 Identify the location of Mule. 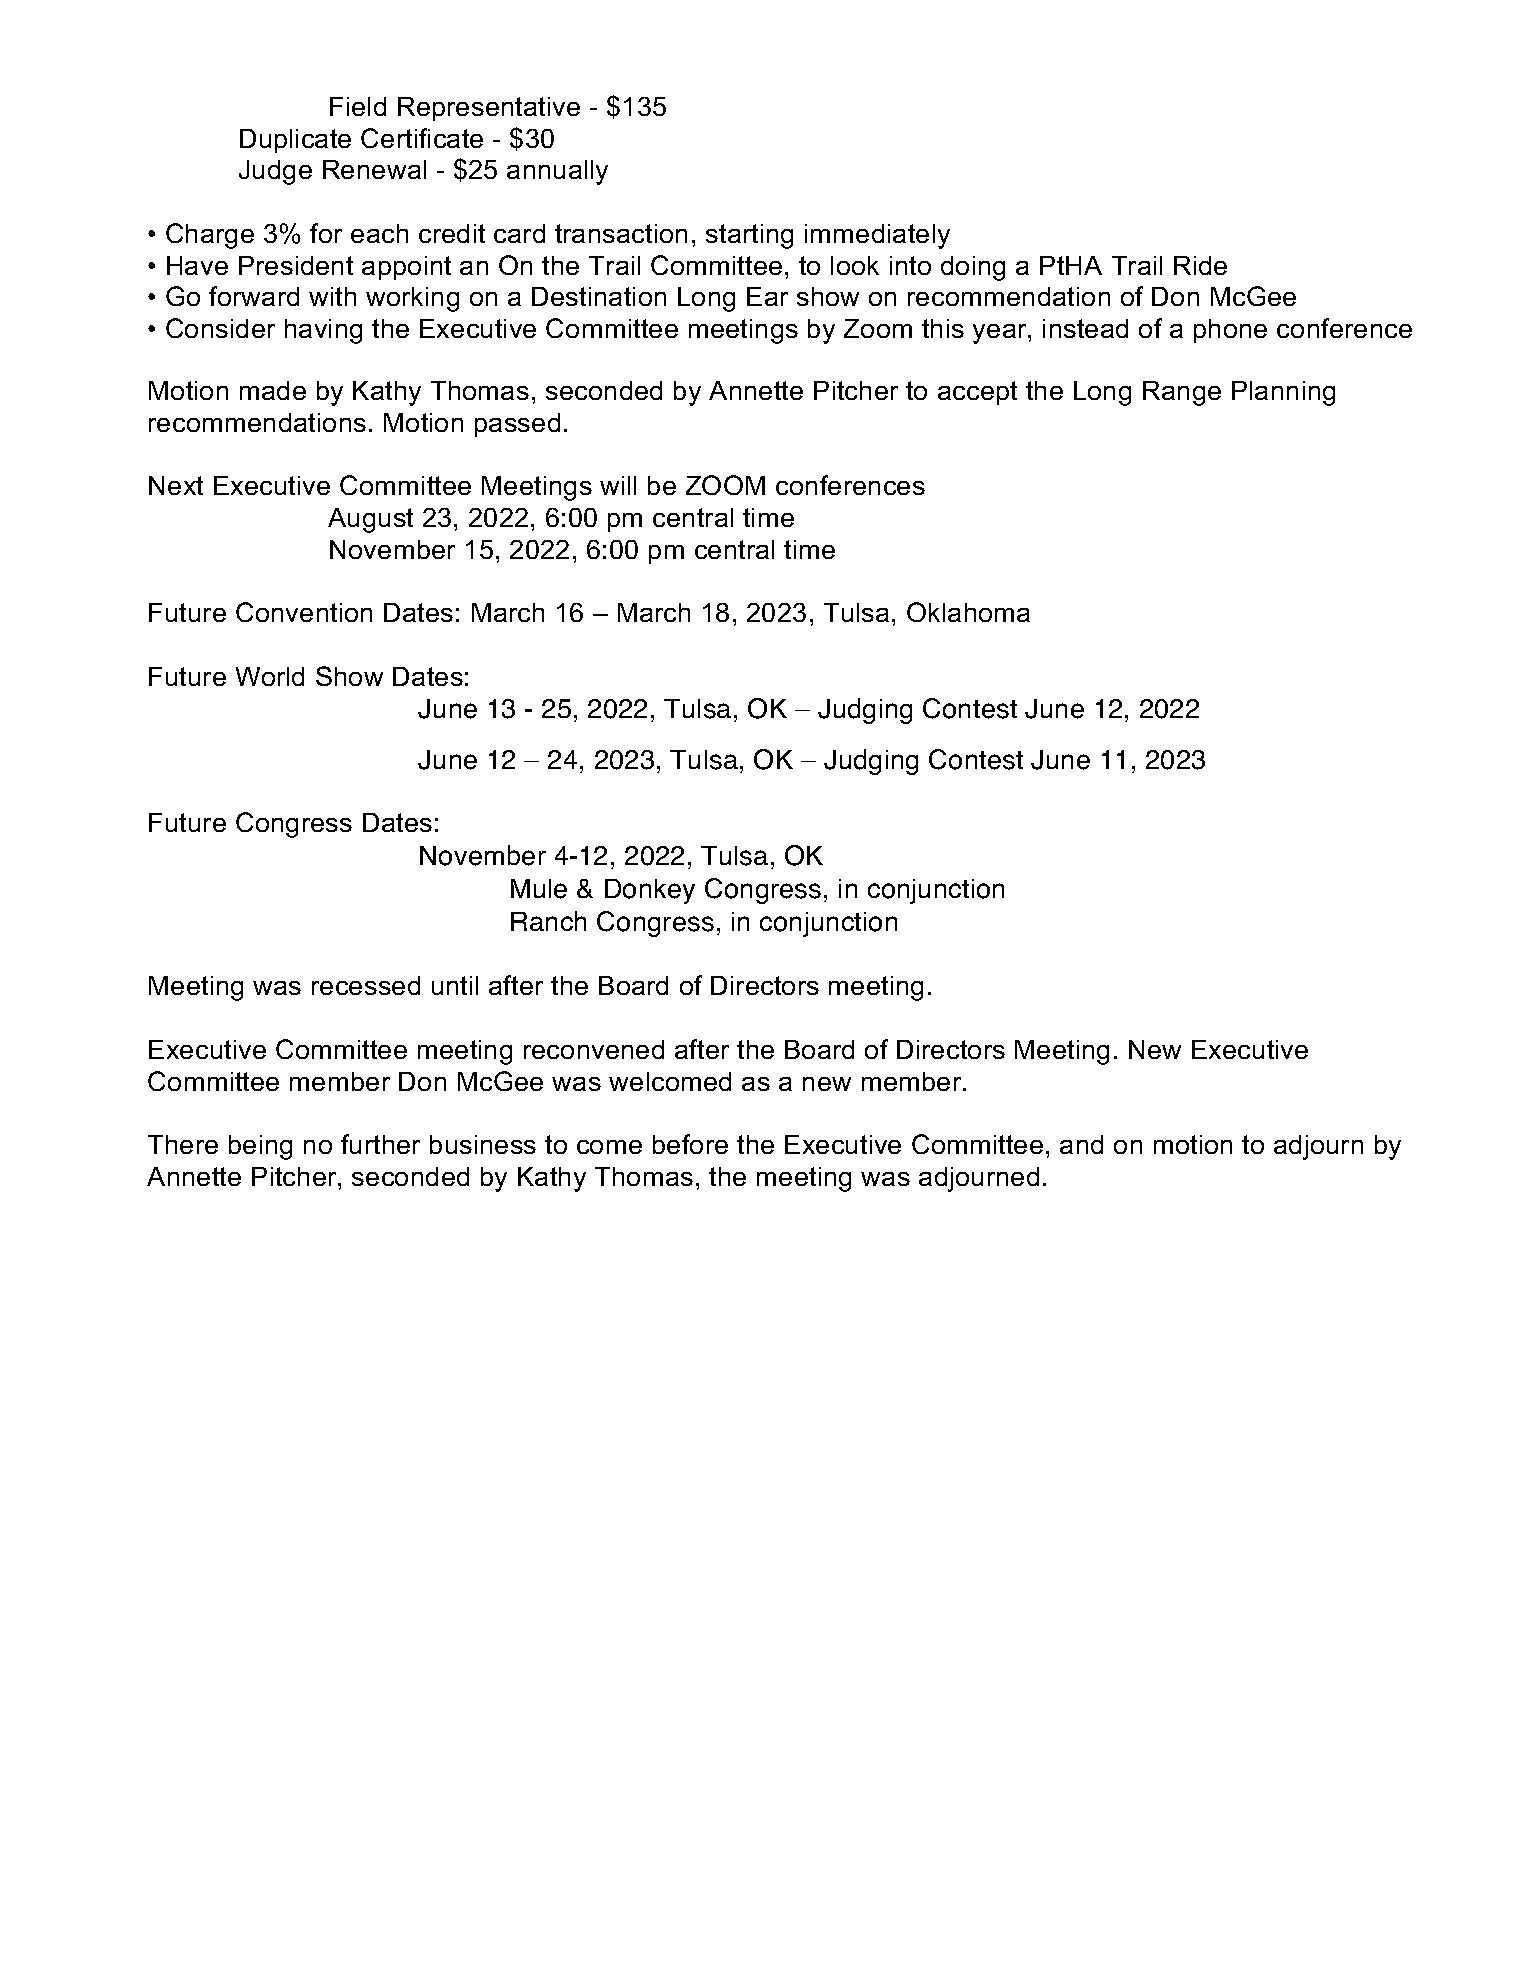
(539, 889).
